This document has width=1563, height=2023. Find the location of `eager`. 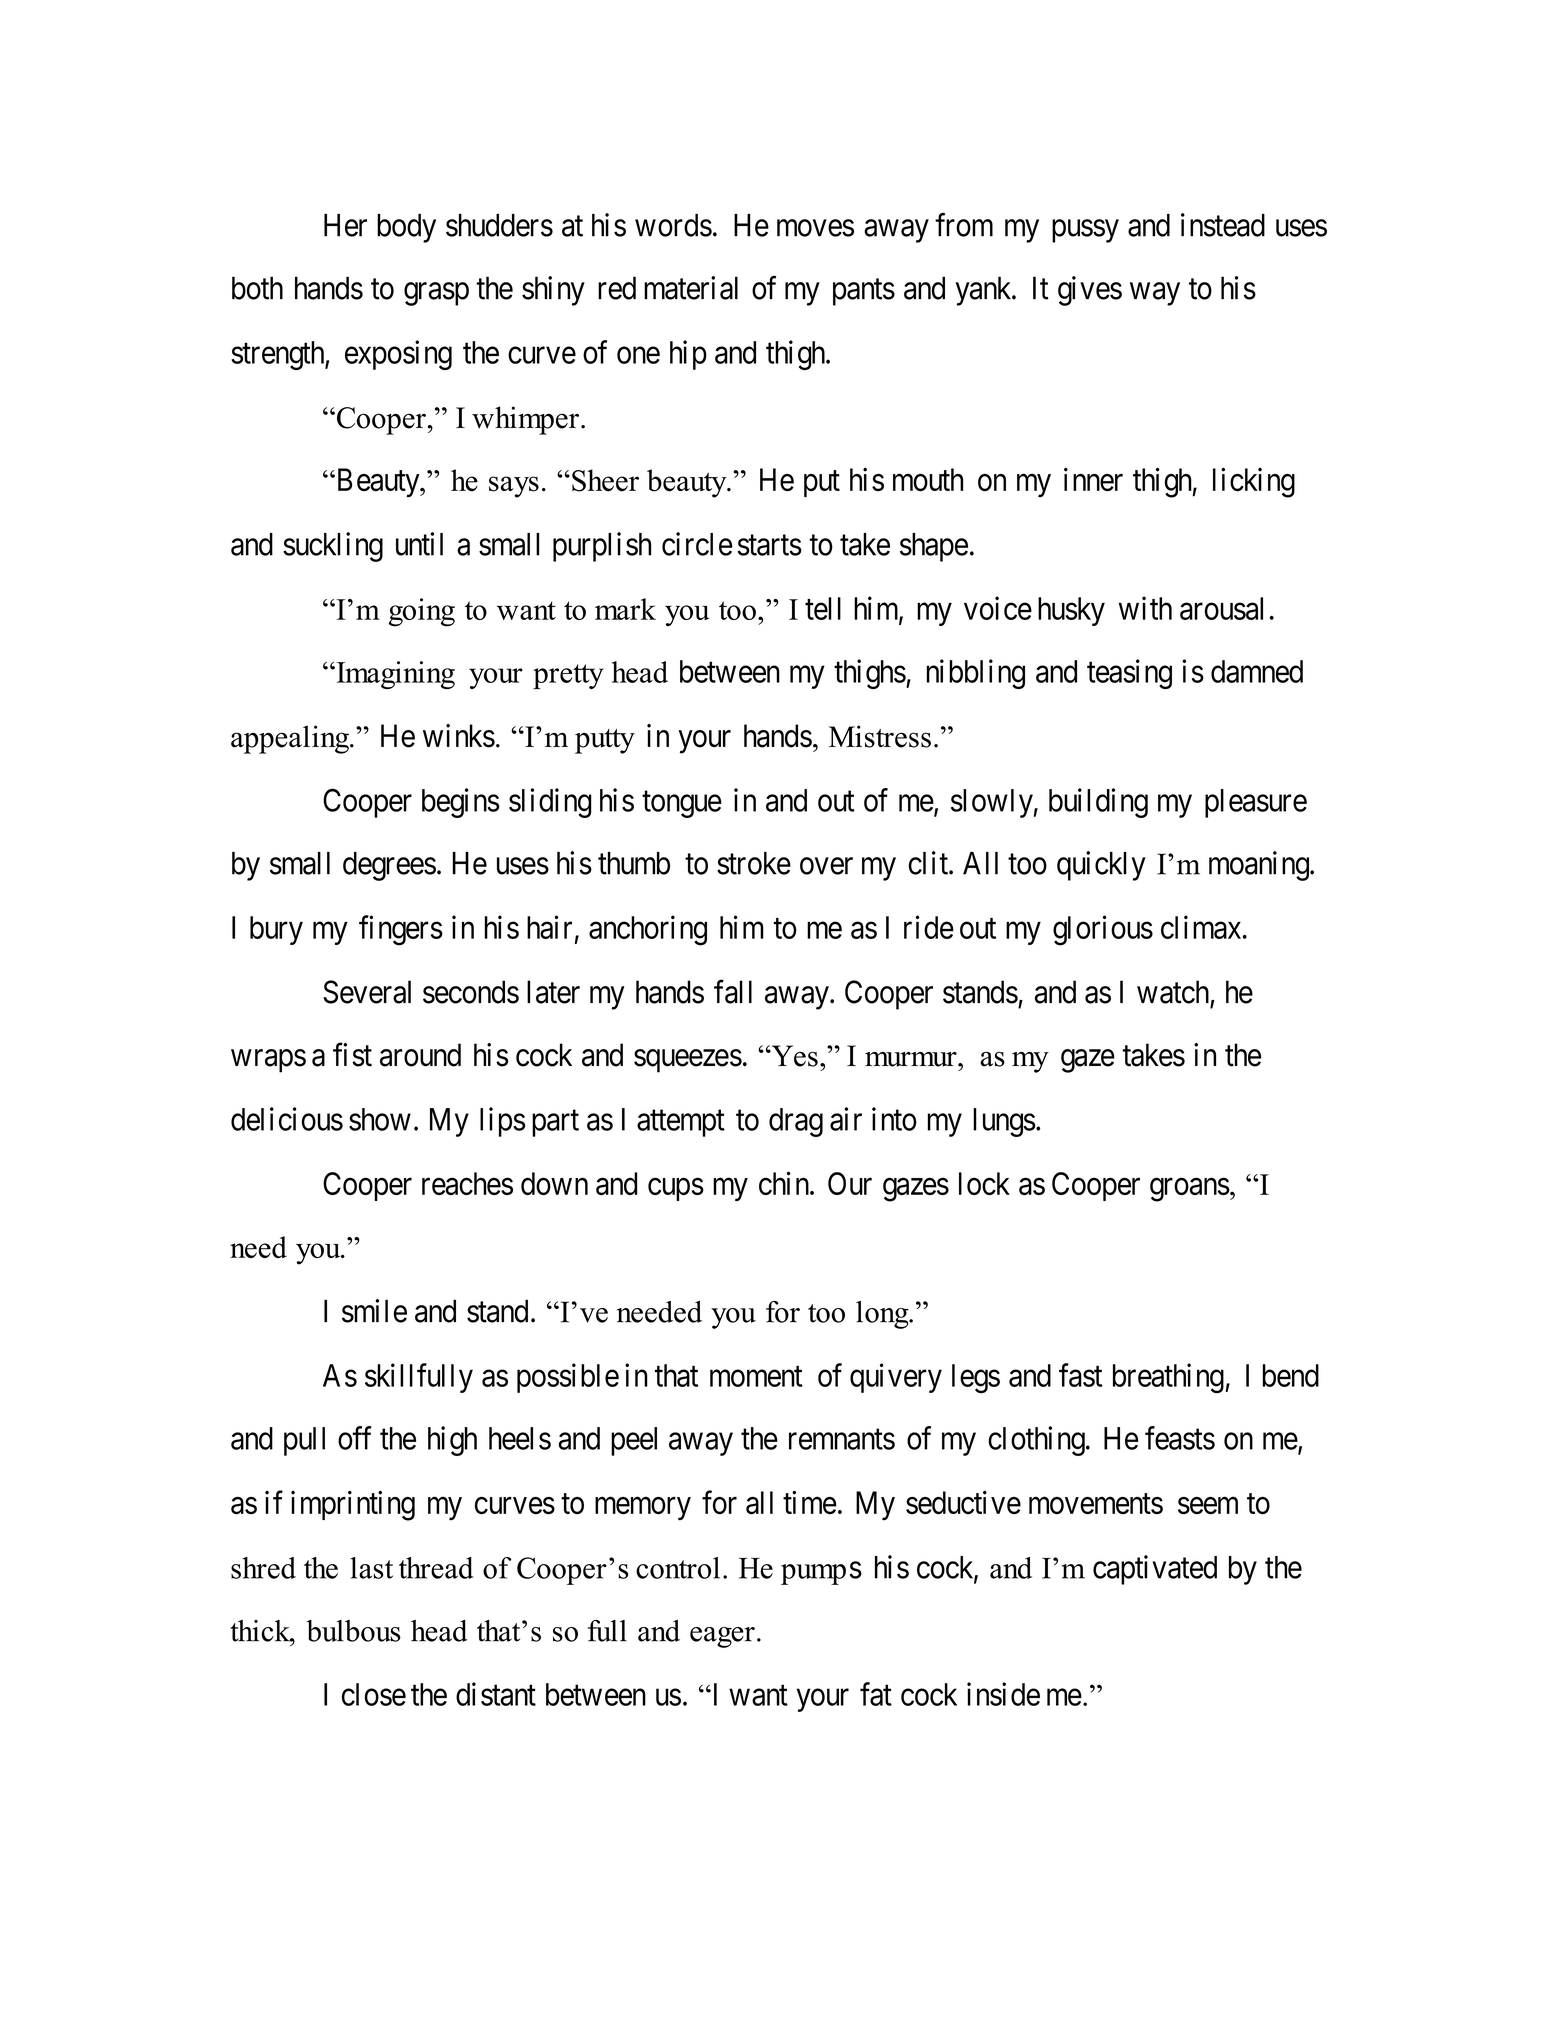

eager is located at coordinates (722, 1637).
